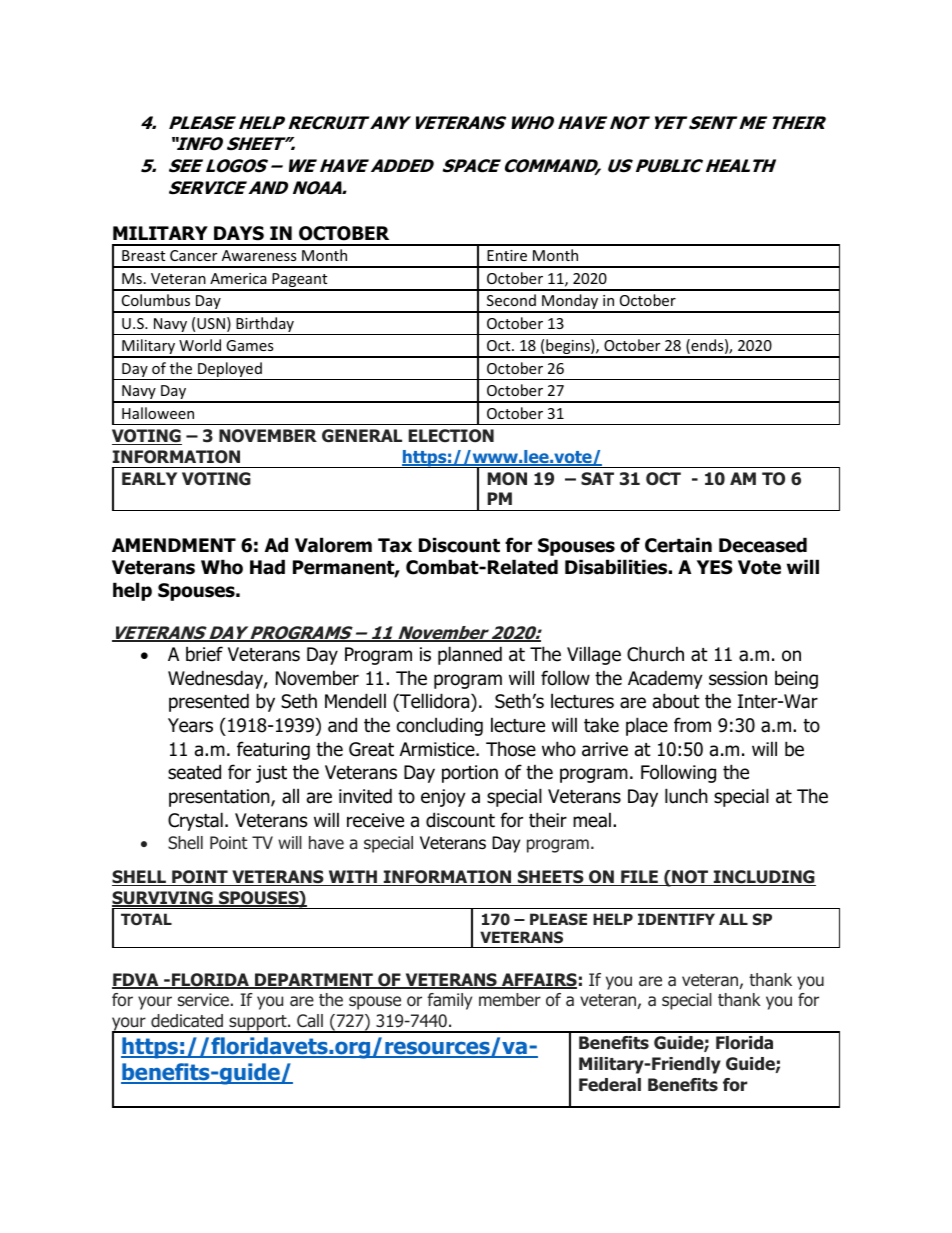 The image size is (952, 1233). What do you see at coordinates (470, 655) in the screenshot?
I see `planned` at bounding box center [470, 655].
